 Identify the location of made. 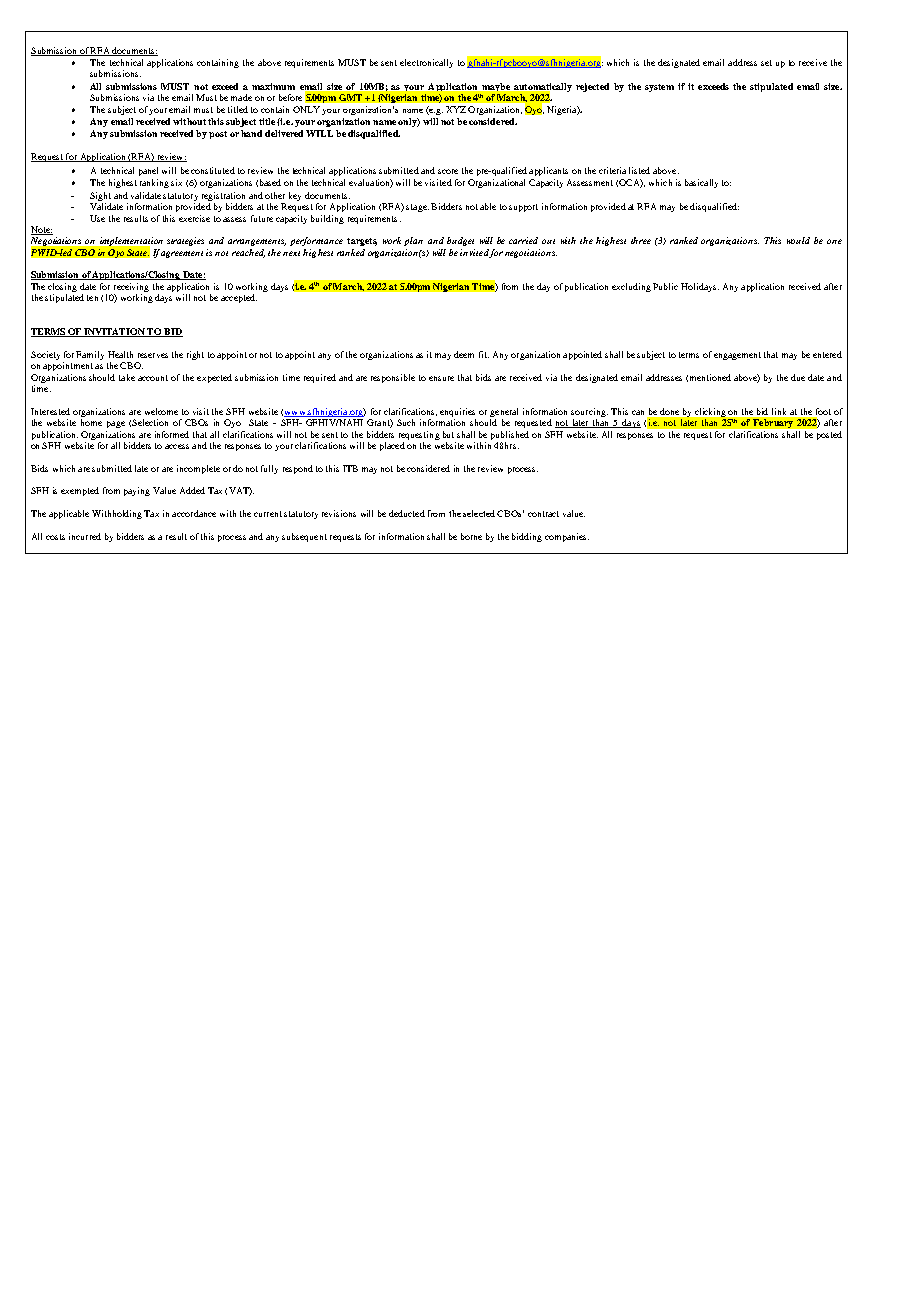
(241, 97).
